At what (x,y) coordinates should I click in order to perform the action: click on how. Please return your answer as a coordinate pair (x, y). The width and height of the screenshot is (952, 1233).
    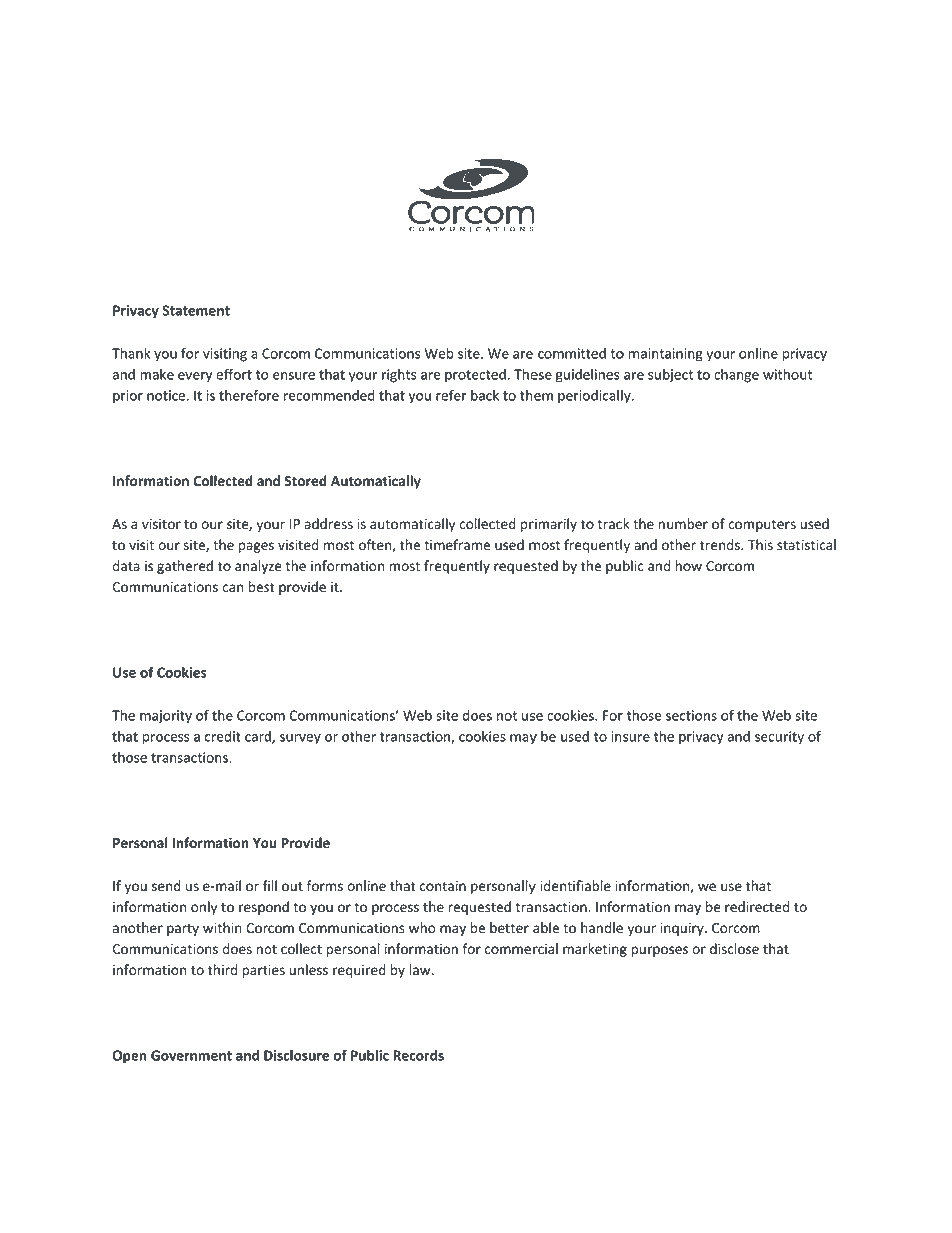
    Looking at the image, I should click on (689, 565).
